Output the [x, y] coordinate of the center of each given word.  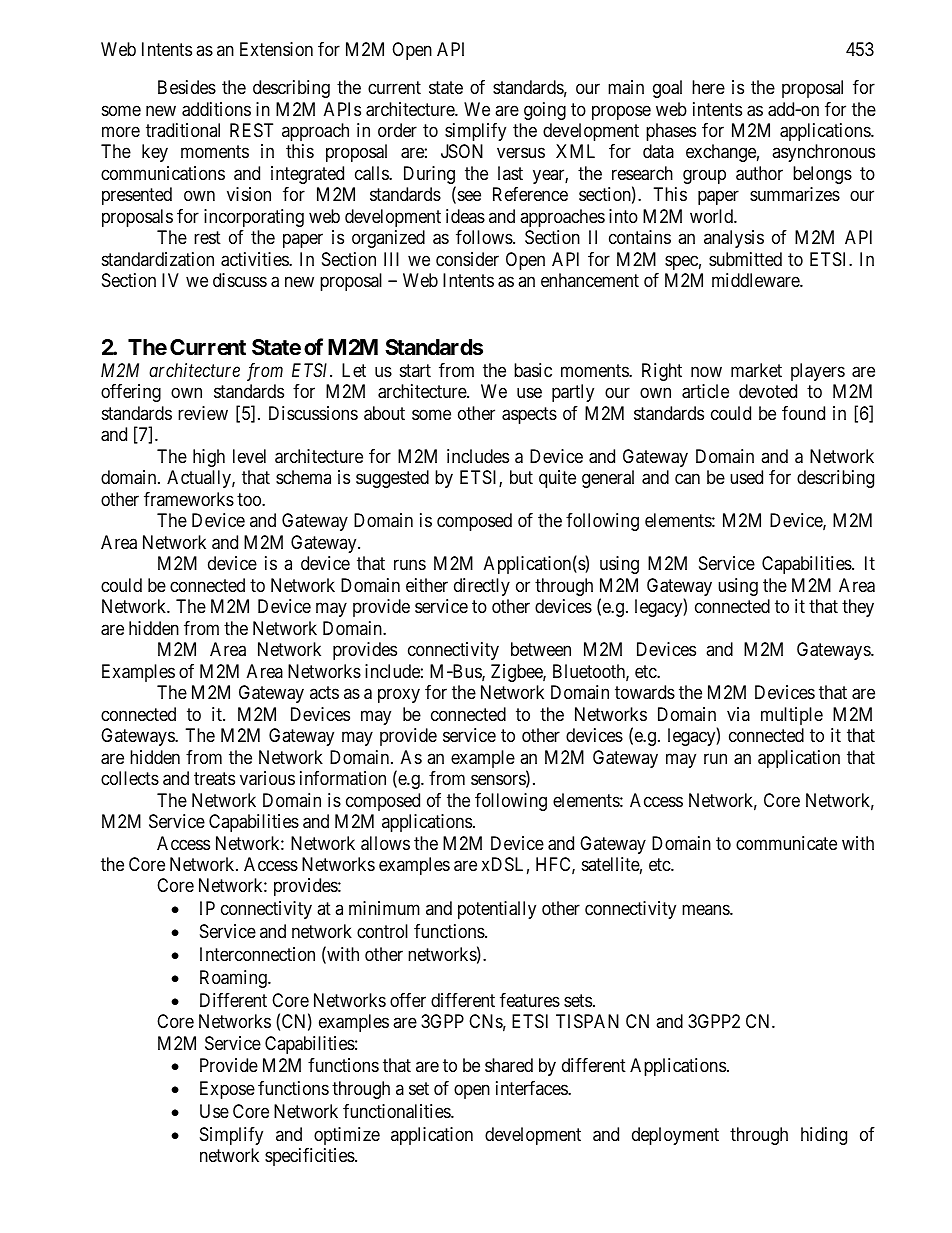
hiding [824, 1136]
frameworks [189, 499]
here [708, 87]
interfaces [532, 1088]
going [545, 111]
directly [482, 587]
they [858, 608]
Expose [227, 1090]
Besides [187, 87]
